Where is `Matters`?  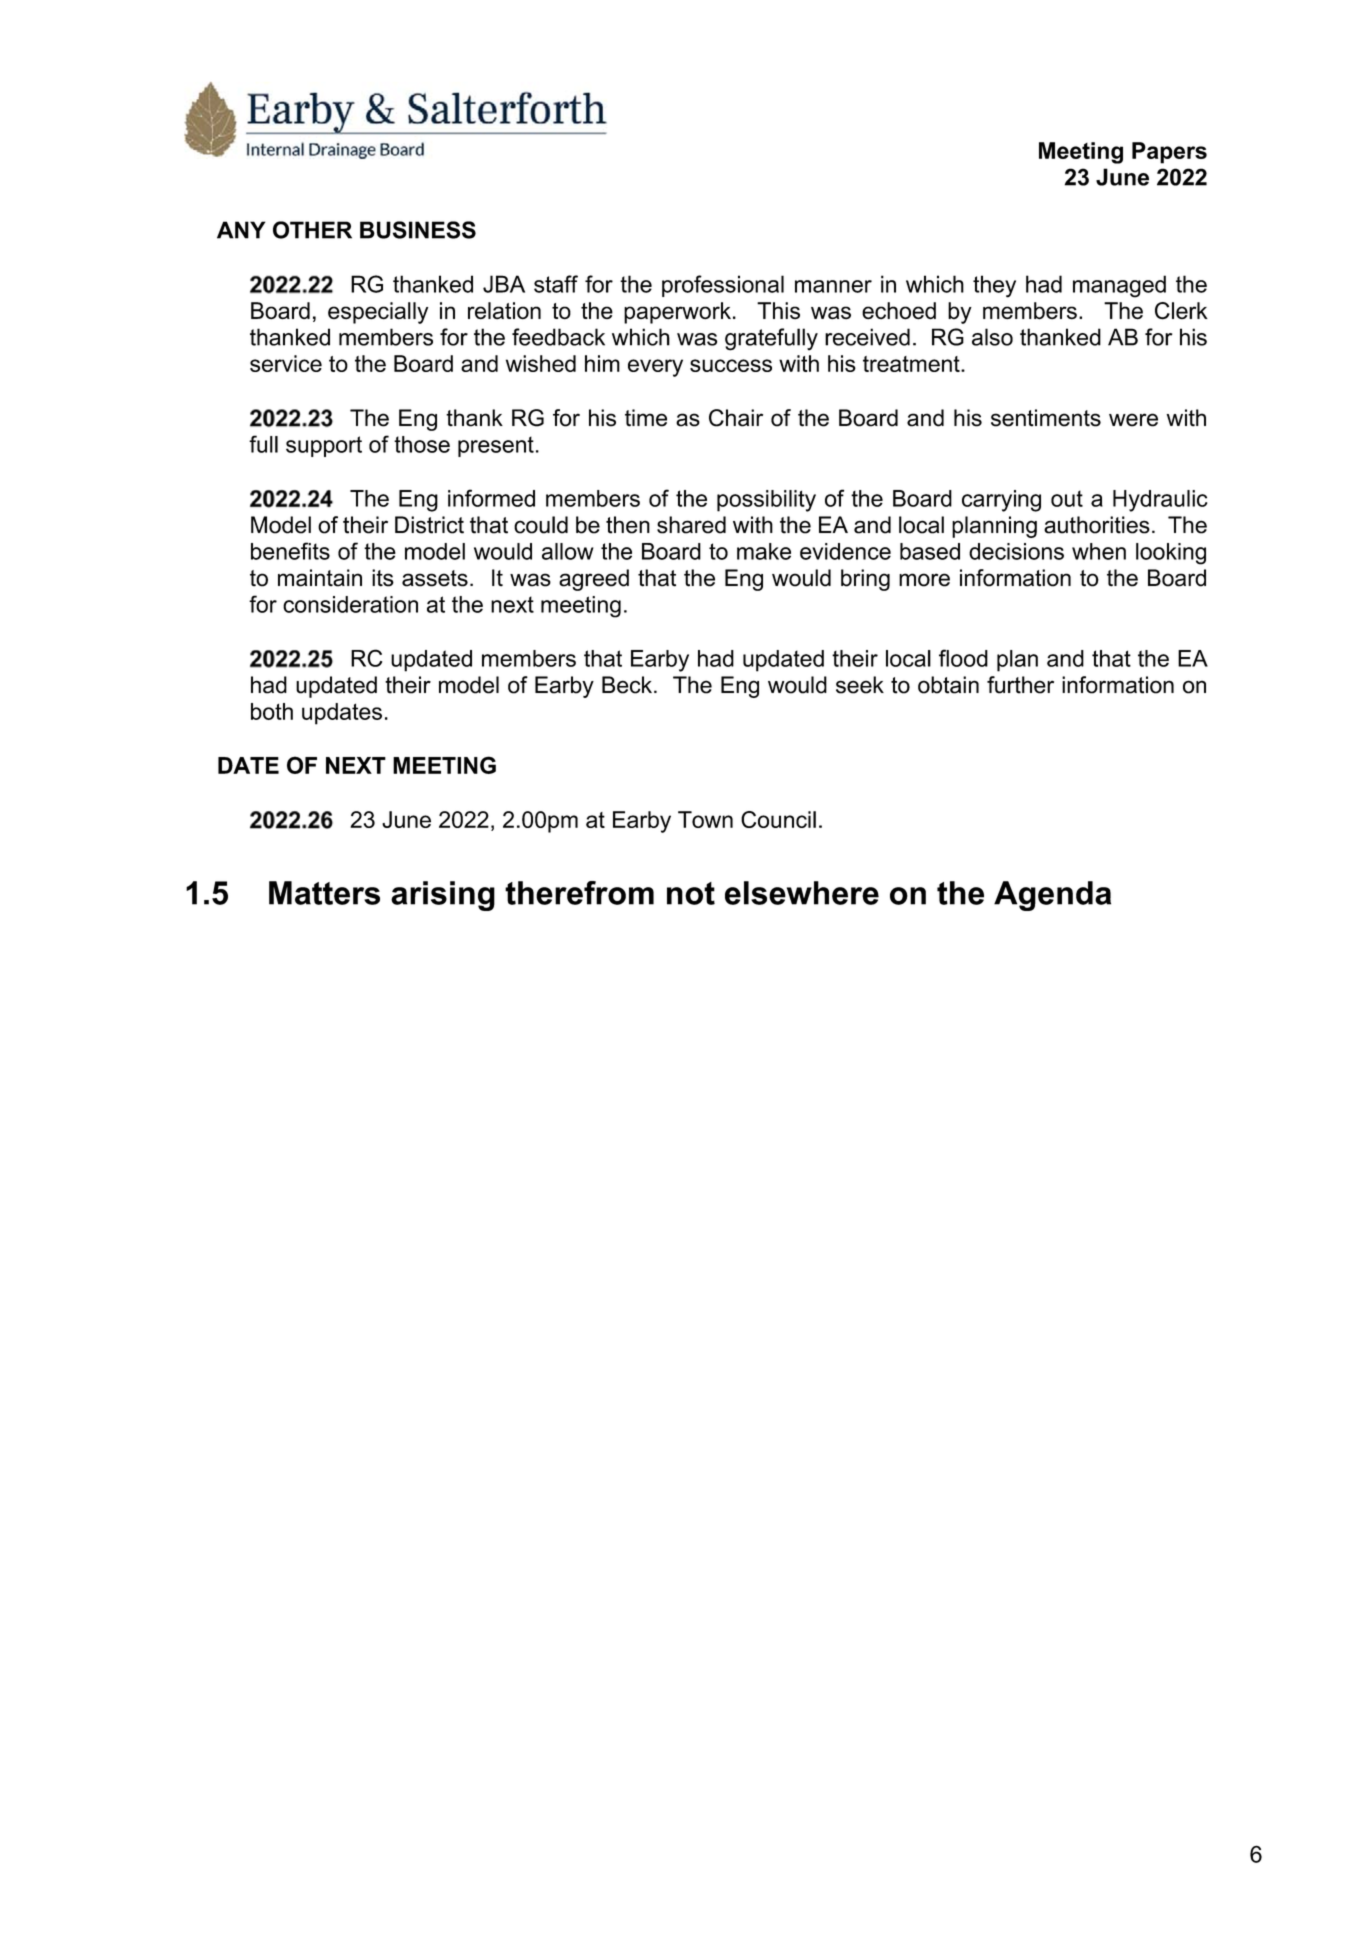
Matters is located at coordinates (324, 893).
